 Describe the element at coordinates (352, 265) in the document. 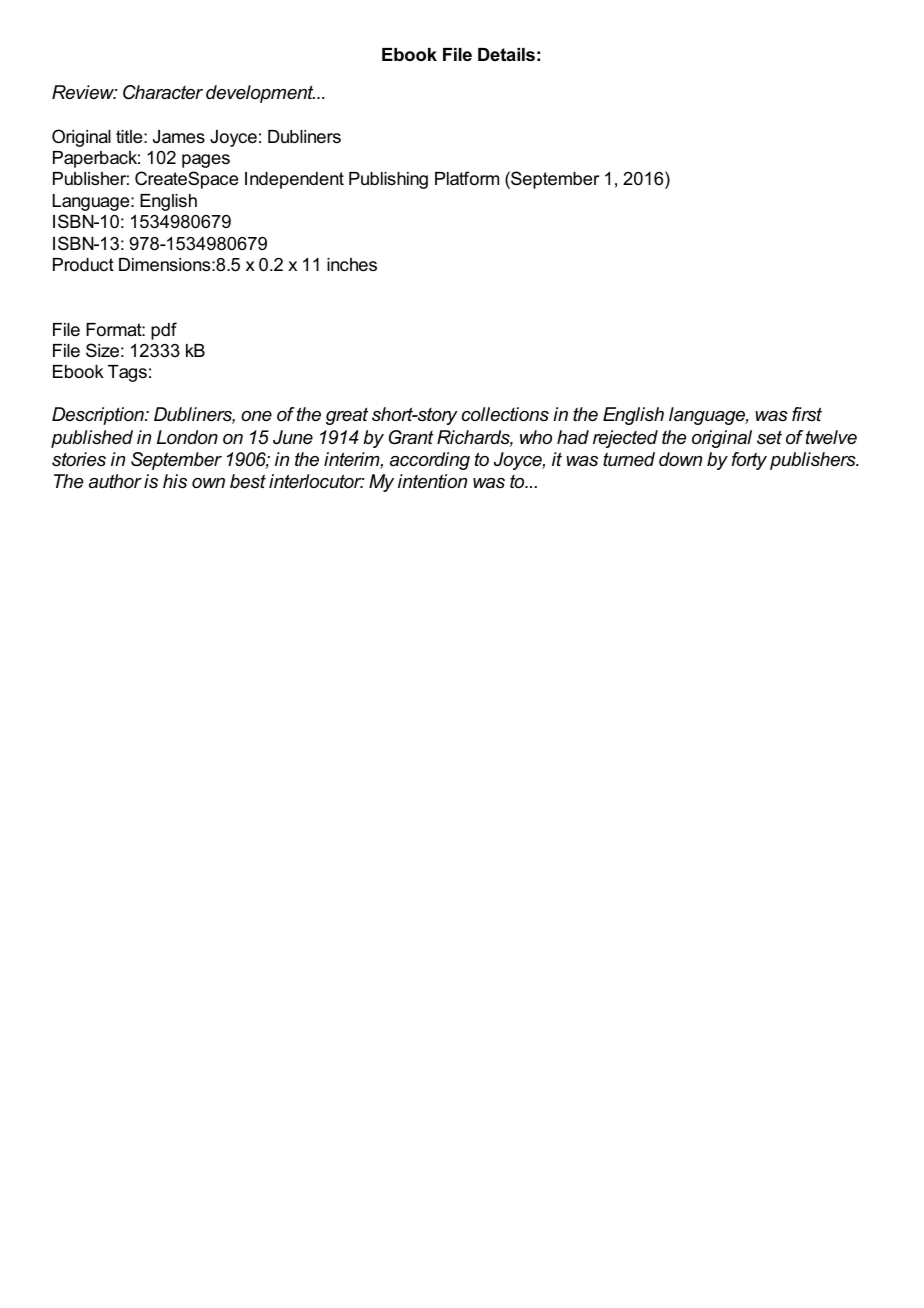

I see `inches` at that location.
